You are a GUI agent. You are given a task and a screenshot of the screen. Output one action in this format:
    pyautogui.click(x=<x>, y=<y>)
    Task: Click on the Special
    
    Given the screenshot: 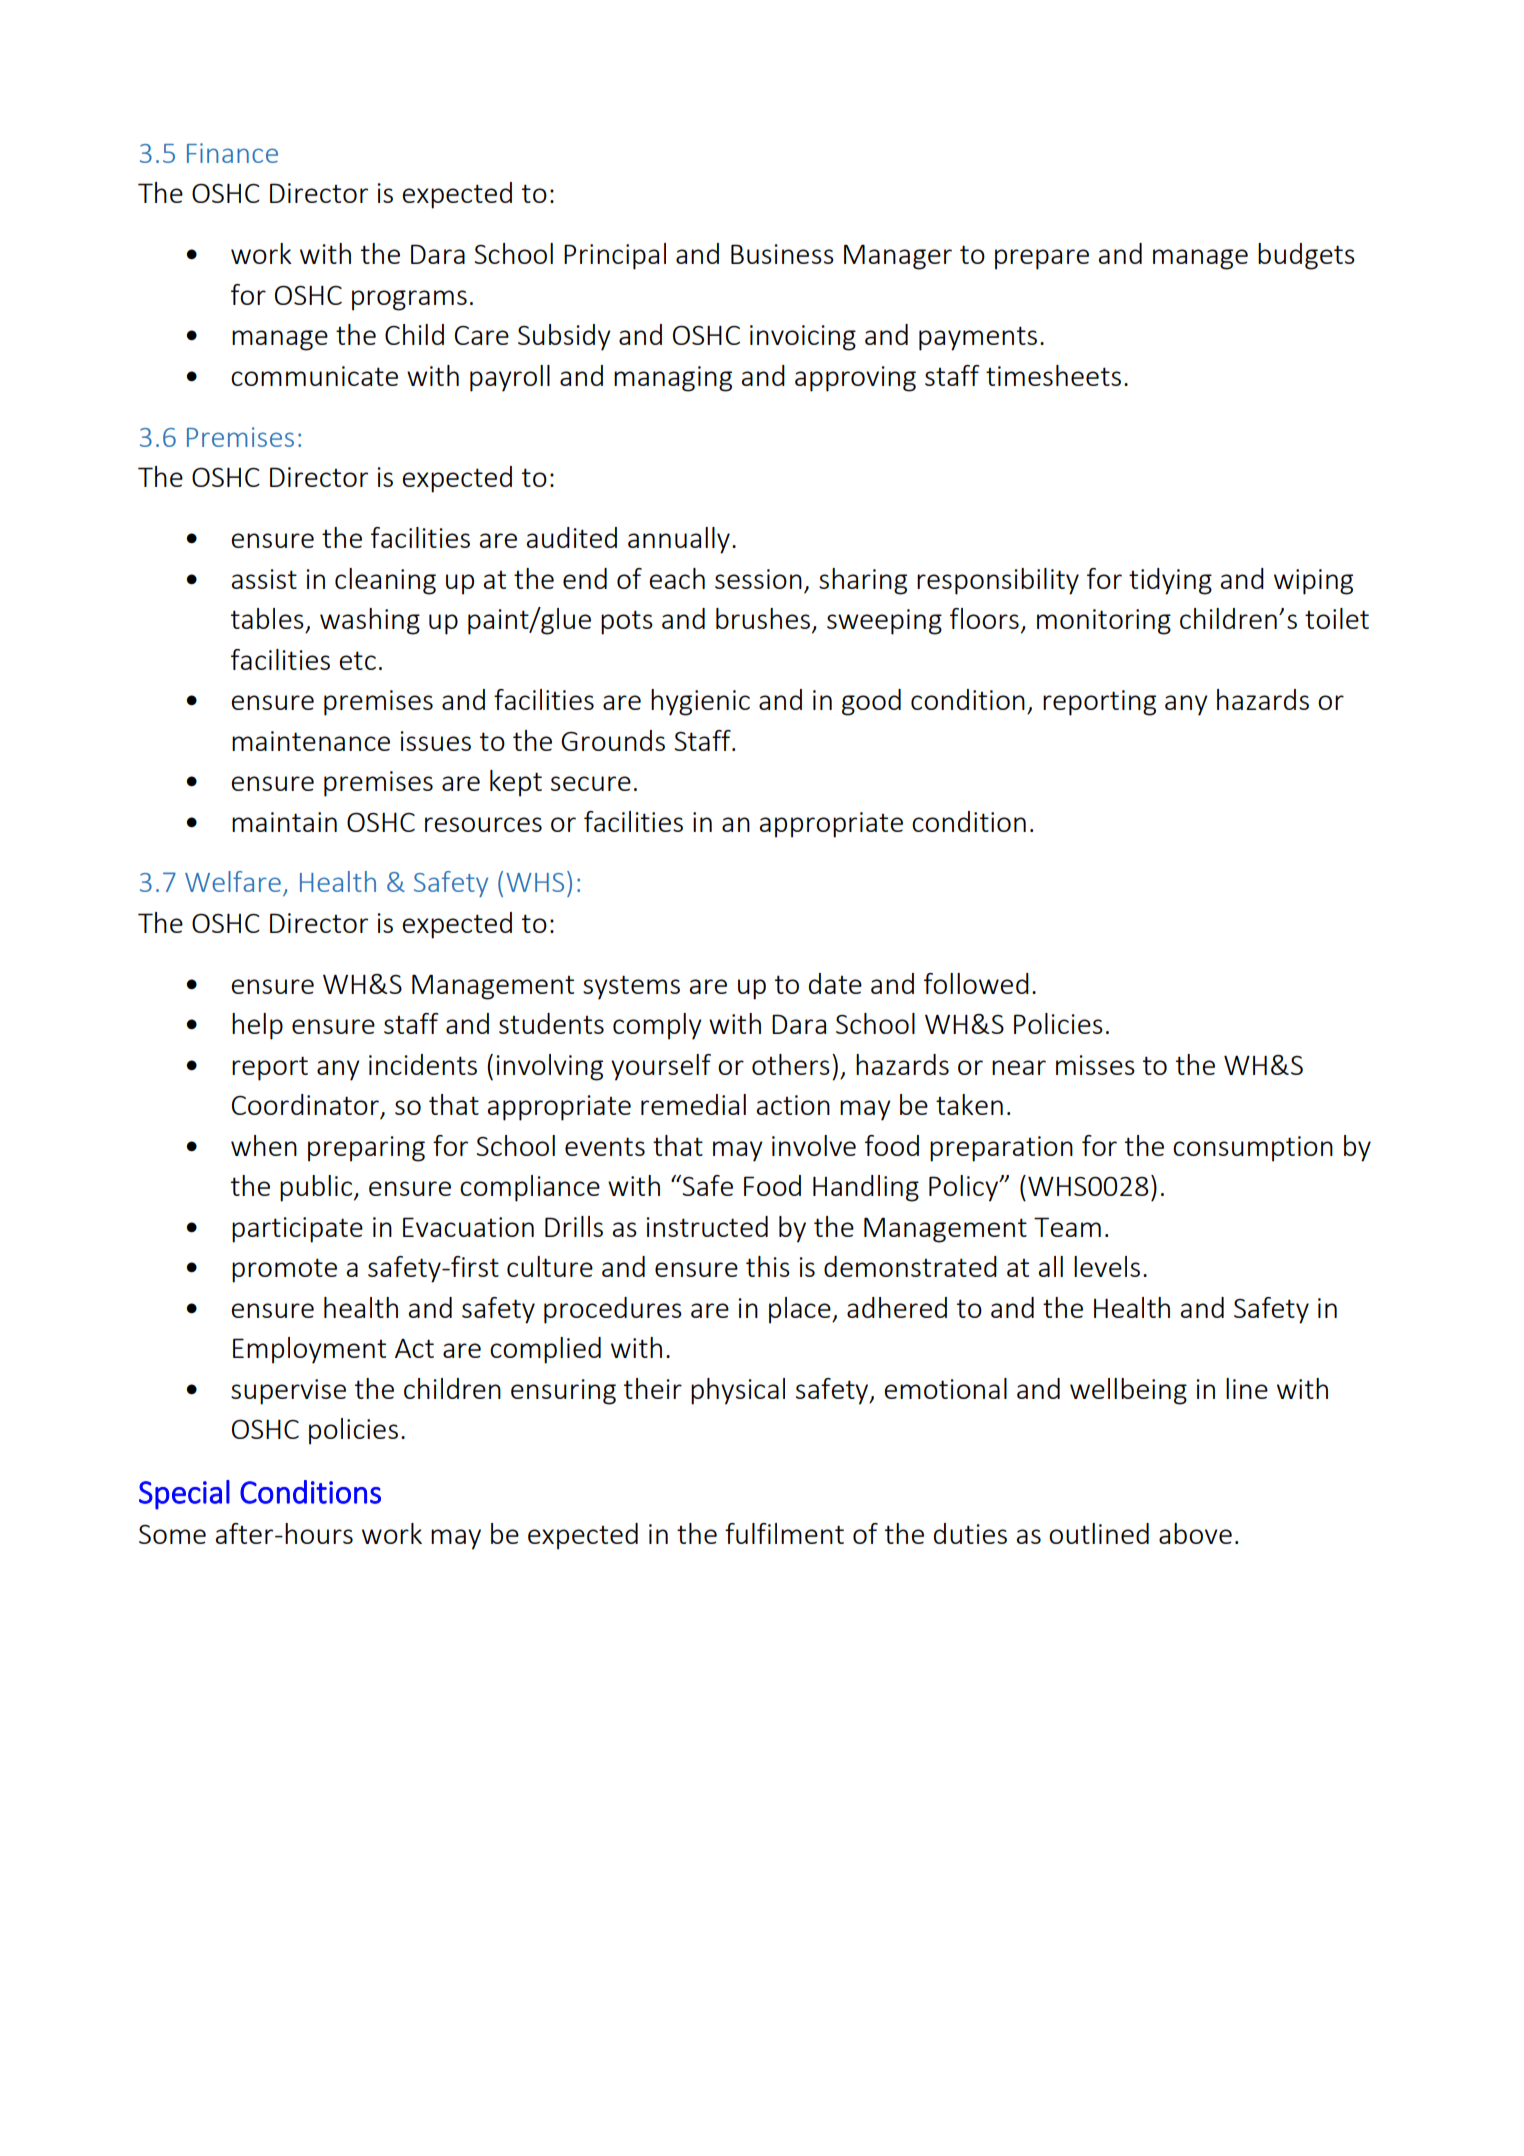 What is the action you would take?
    pyautogui.click(x=184, y=1495)
